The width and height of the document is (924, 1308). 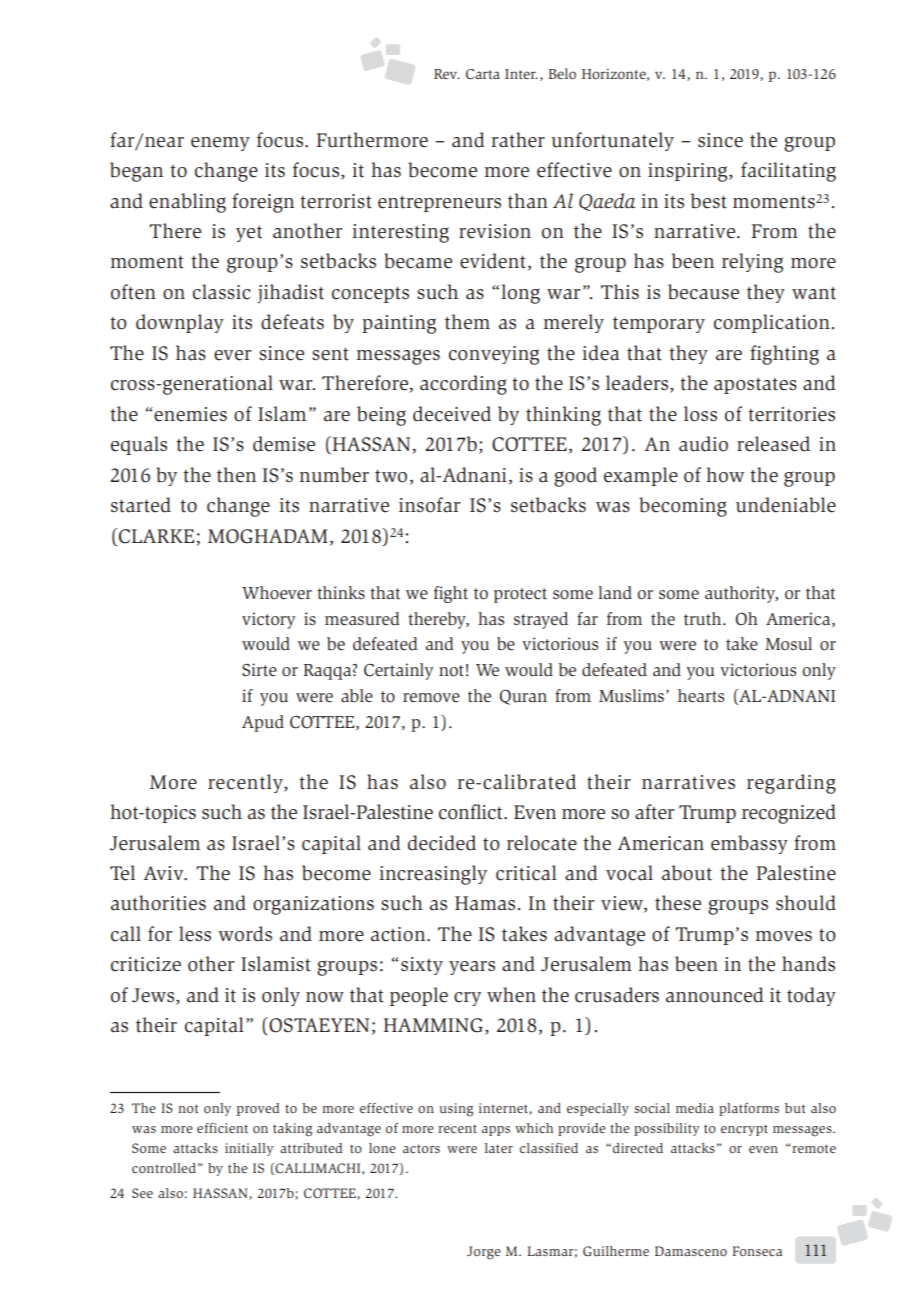 I want to click on according, so click(x=463, y=385).
